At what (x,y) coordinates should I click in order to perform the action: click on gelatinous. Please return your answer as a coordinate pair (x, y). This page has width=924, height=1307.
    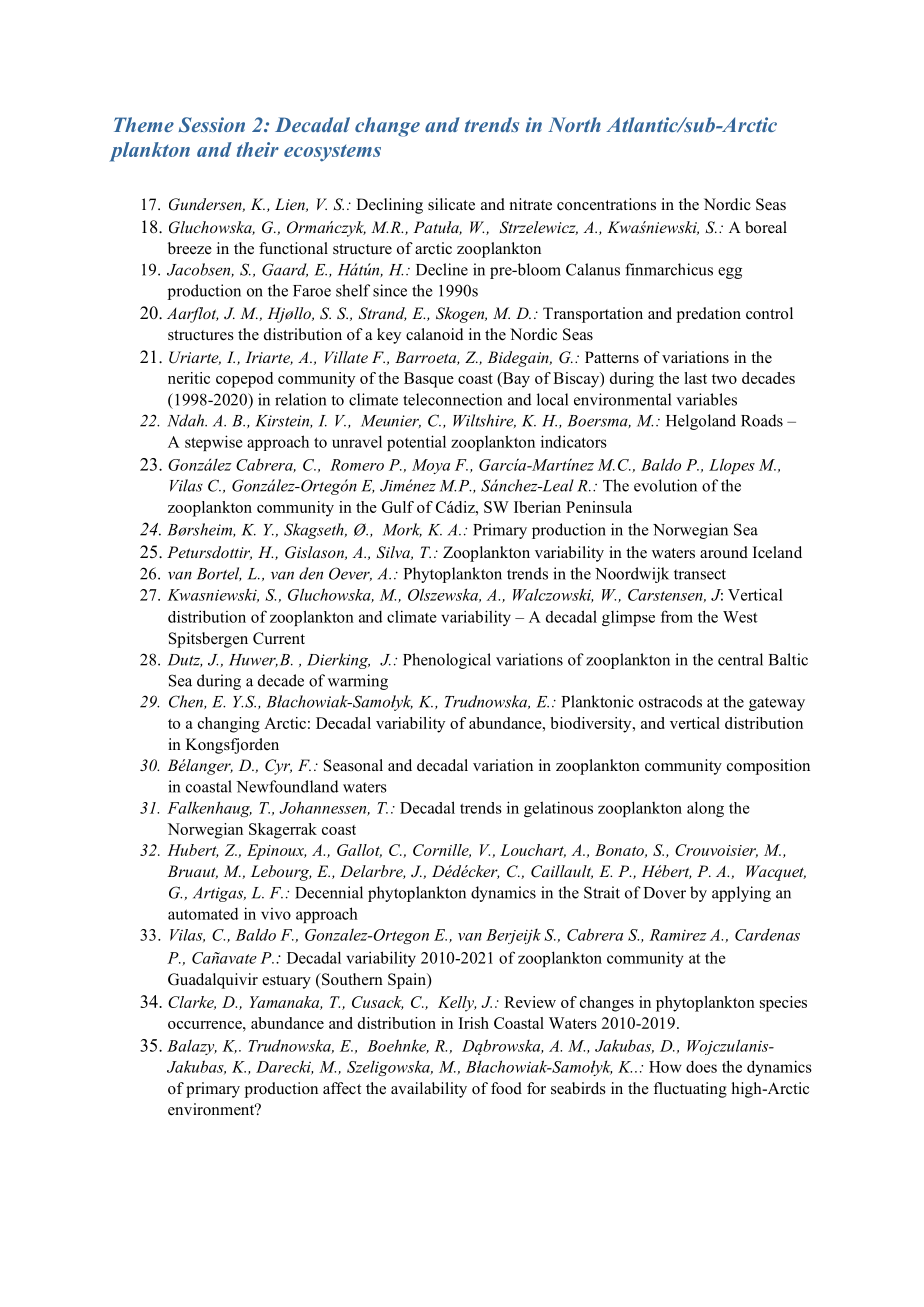
    Looking at the image, I should click on (558, 809).
